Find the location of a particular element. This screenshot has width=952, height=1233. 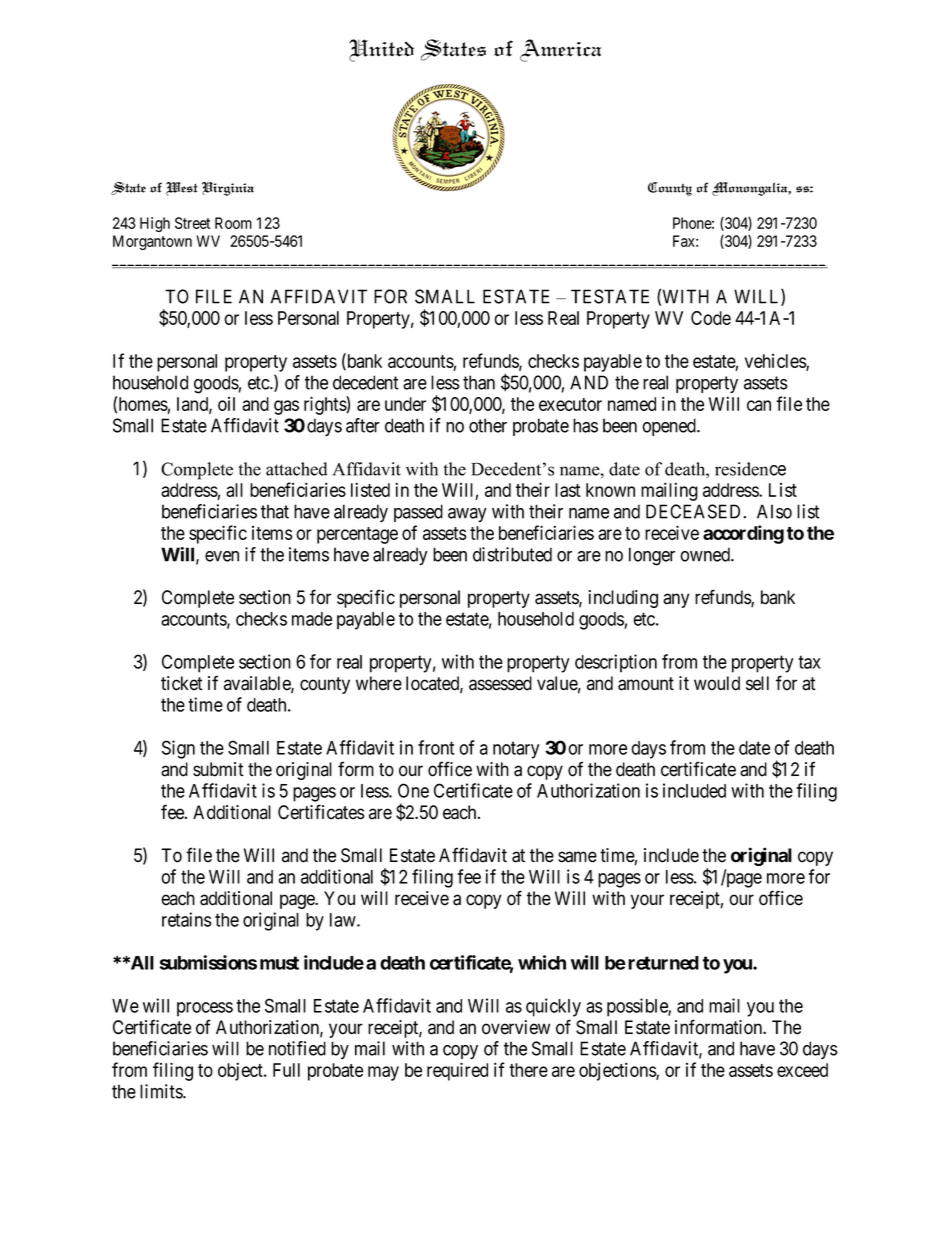

oil is located at coordinates (226, 404).
